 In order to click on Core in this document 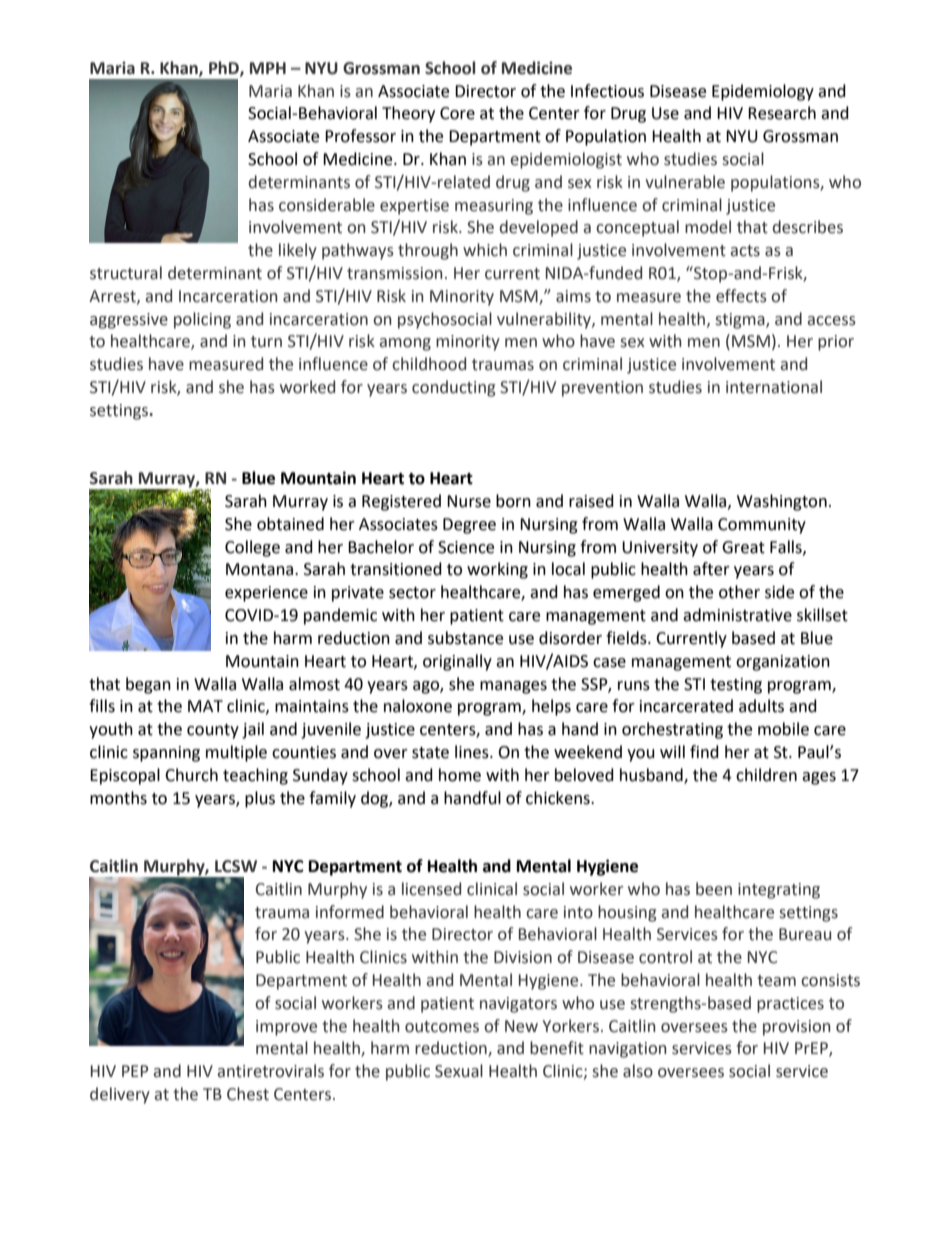, I will do `click(457, 113)`.
